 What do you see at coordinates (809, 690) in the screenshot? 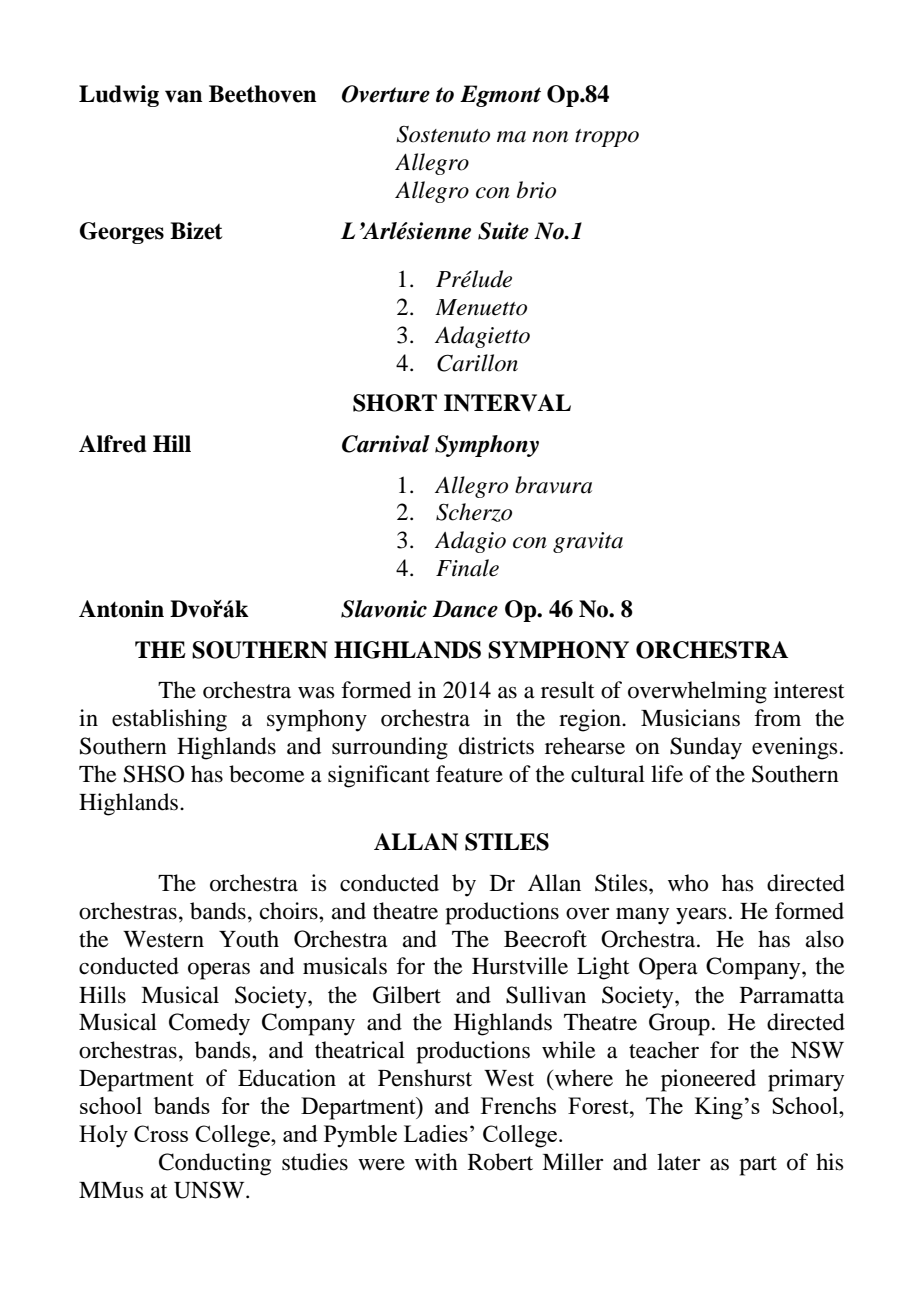
I see `interest` at bounding box center [809, 690].
